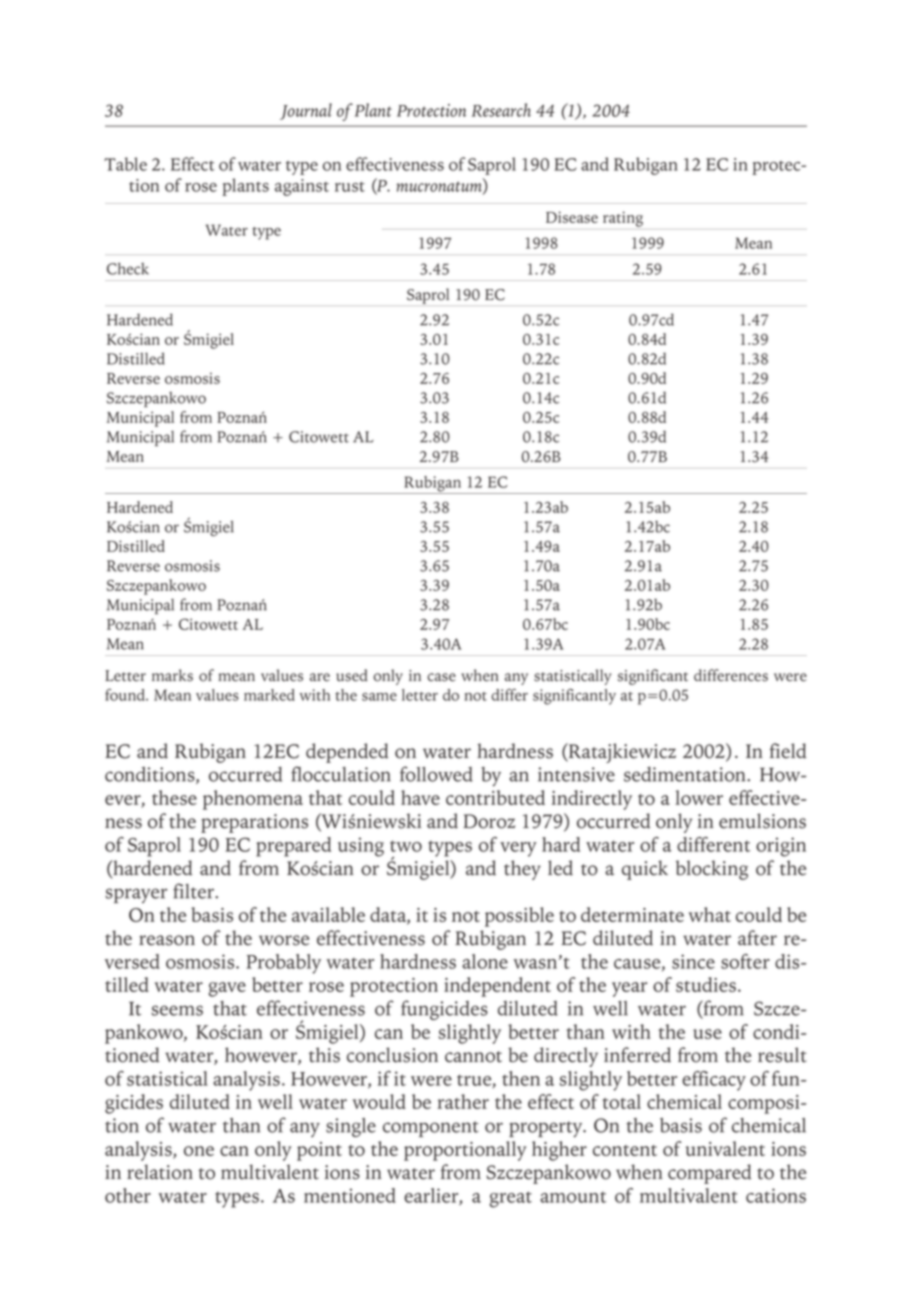 Image resolution: width=901 pixels, height=1316 pixels. Describe the element at coordinates (501, 110) in the document. I see `Research` at that location.
